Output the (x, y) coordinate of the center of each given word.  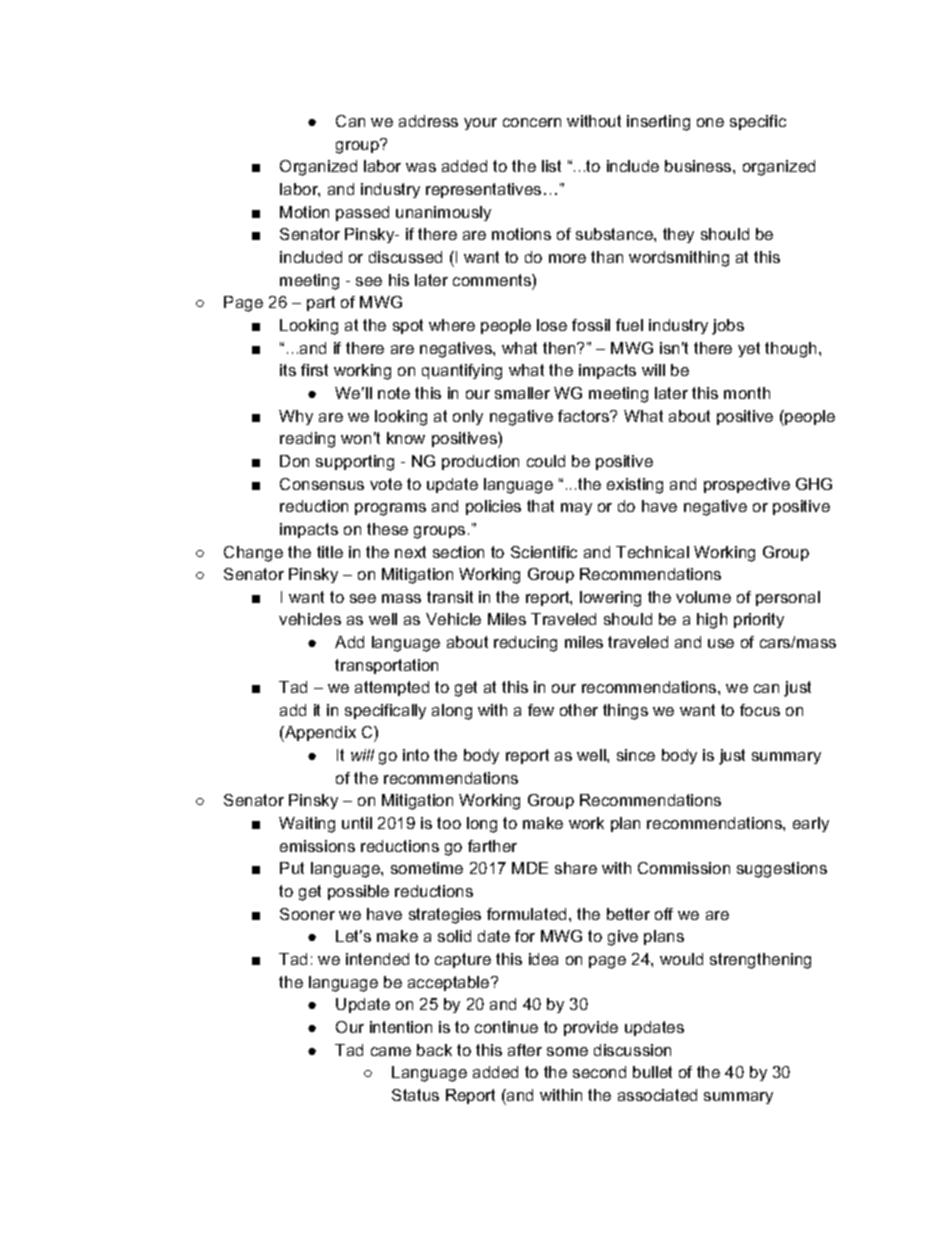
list (551, 166)
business (699, 166)
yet (749, 349)
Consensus (322, 484)
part (321, 303)
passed (362, 213)
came (391, 1051)
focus (760, 710)
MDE (530, 868)
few (541, 710)
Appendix (319, 734)
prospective (747, 485)
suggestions (782, 870)
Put (292, 868)
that (540, 506)
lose (552, 325)
